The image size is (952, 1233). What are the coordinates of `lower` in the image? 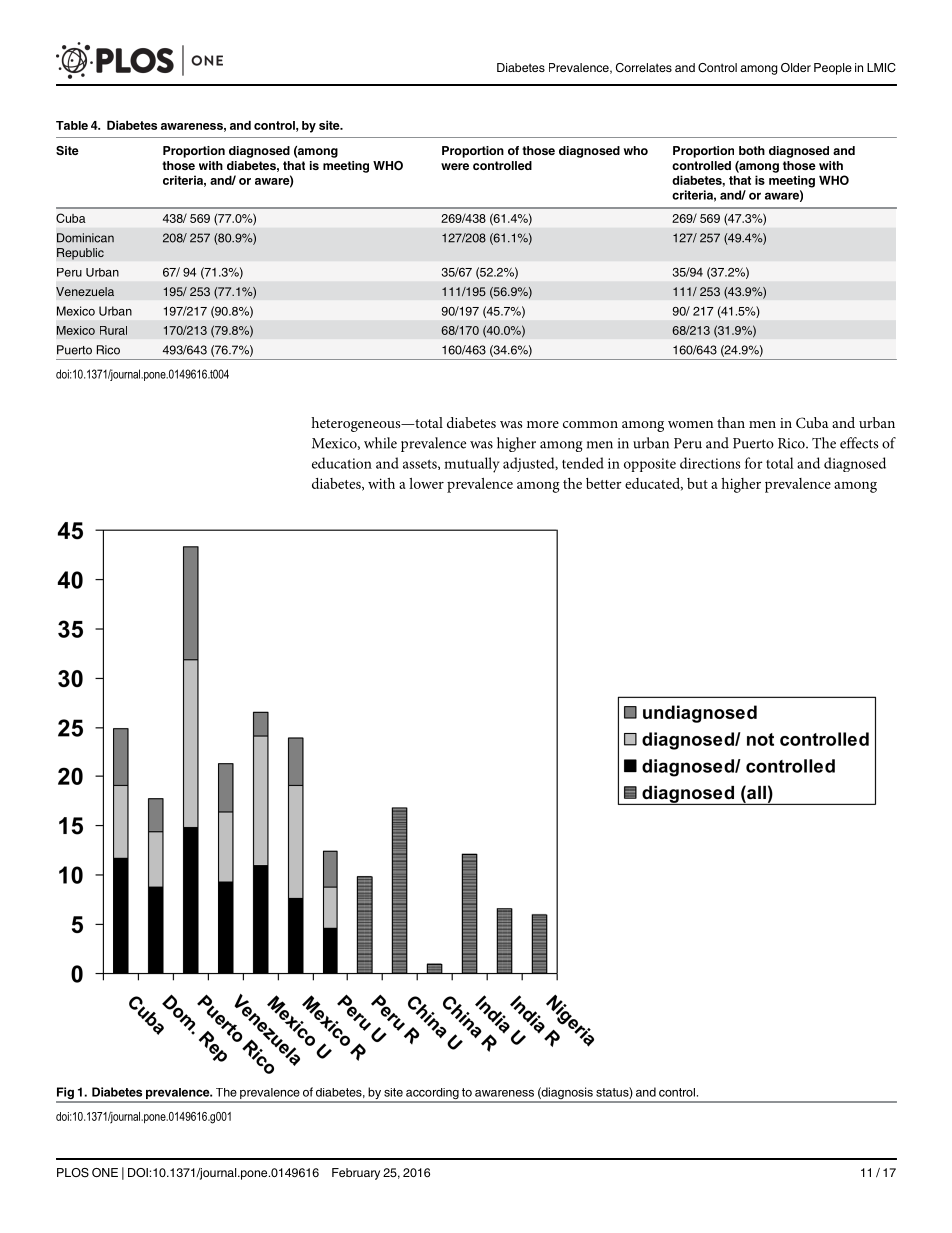 It's located at (426, 483).
